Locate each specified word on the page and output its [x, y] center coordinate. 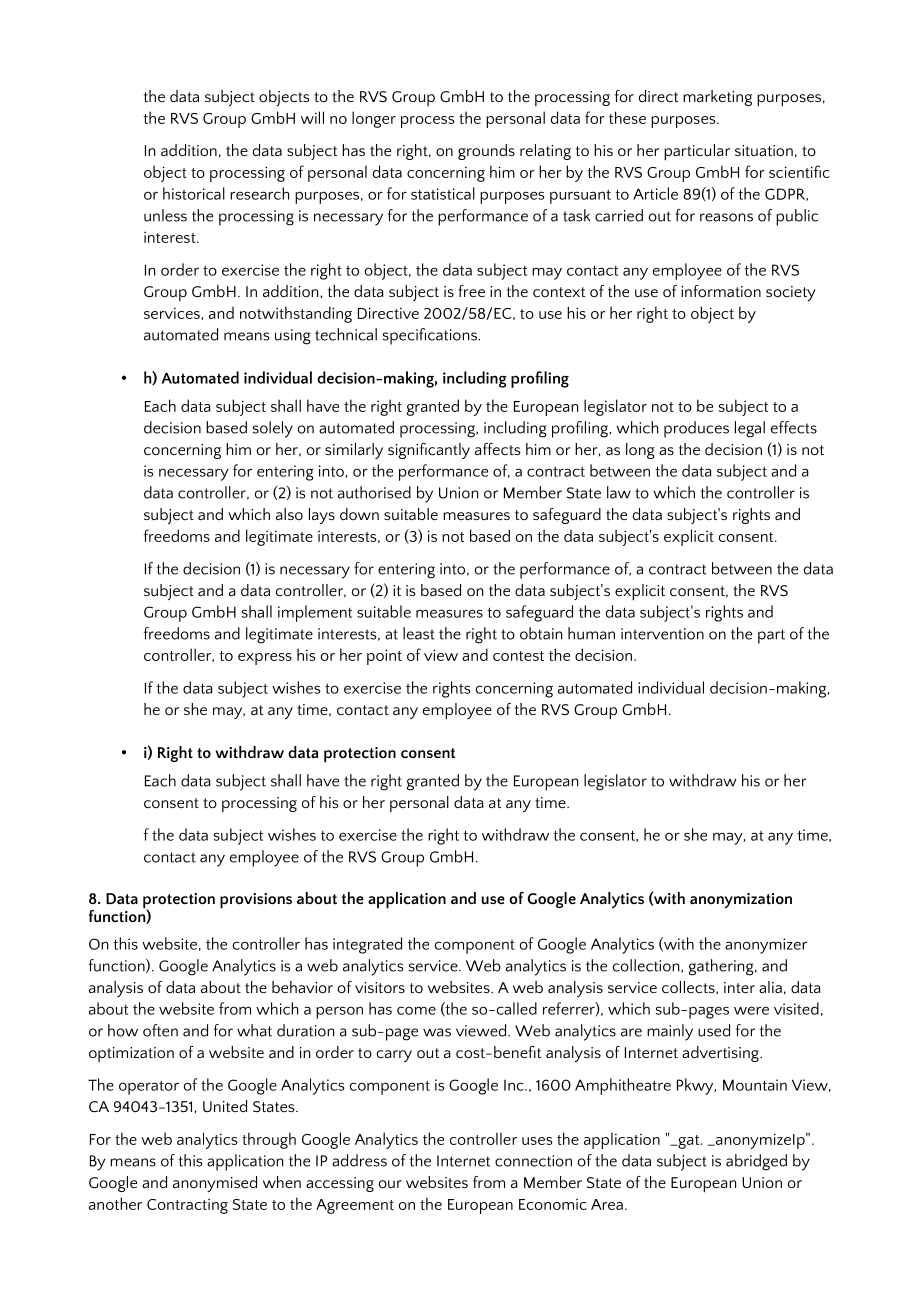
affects [498, 449]
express [265, 659]
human [591, 633]
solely [273, 429]
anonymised [215, 1184]
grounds [486, 152]
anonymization [741, 900]
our [390, 1184]
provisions [256, 901]
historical [194, 193]
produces [696, 429]
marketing [717, 98]
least [419, 633]
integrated [367, 945]
